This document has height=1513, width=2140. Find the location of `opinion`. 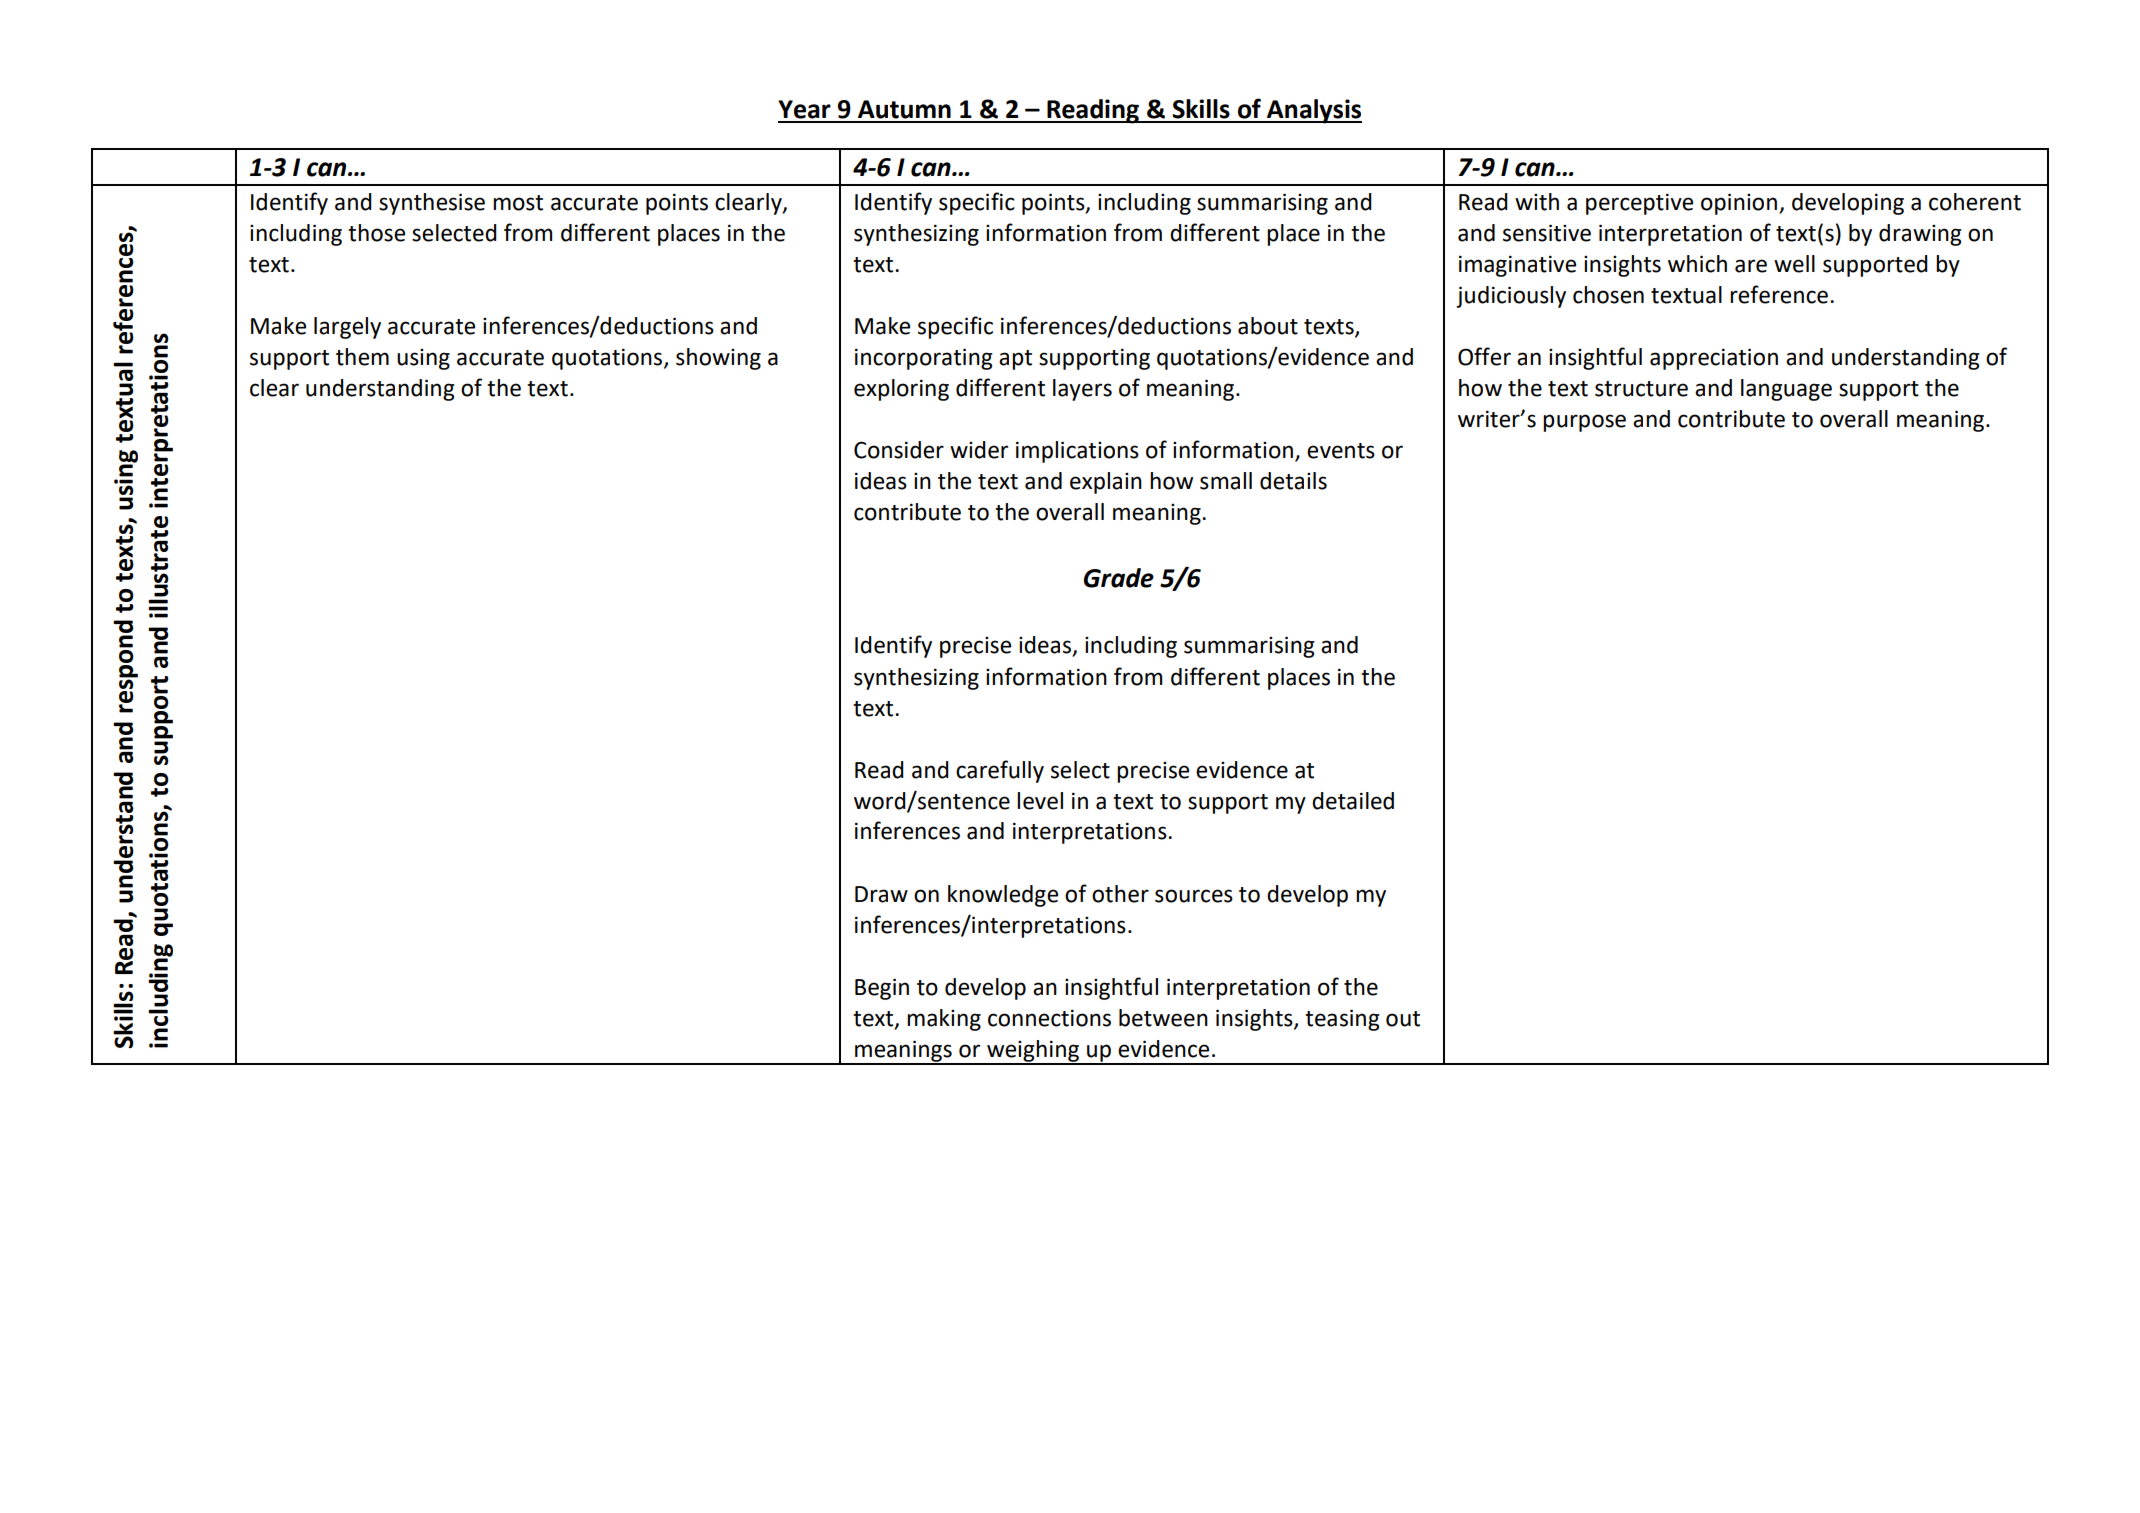

opinion is located at coordinates (1740, 204).
